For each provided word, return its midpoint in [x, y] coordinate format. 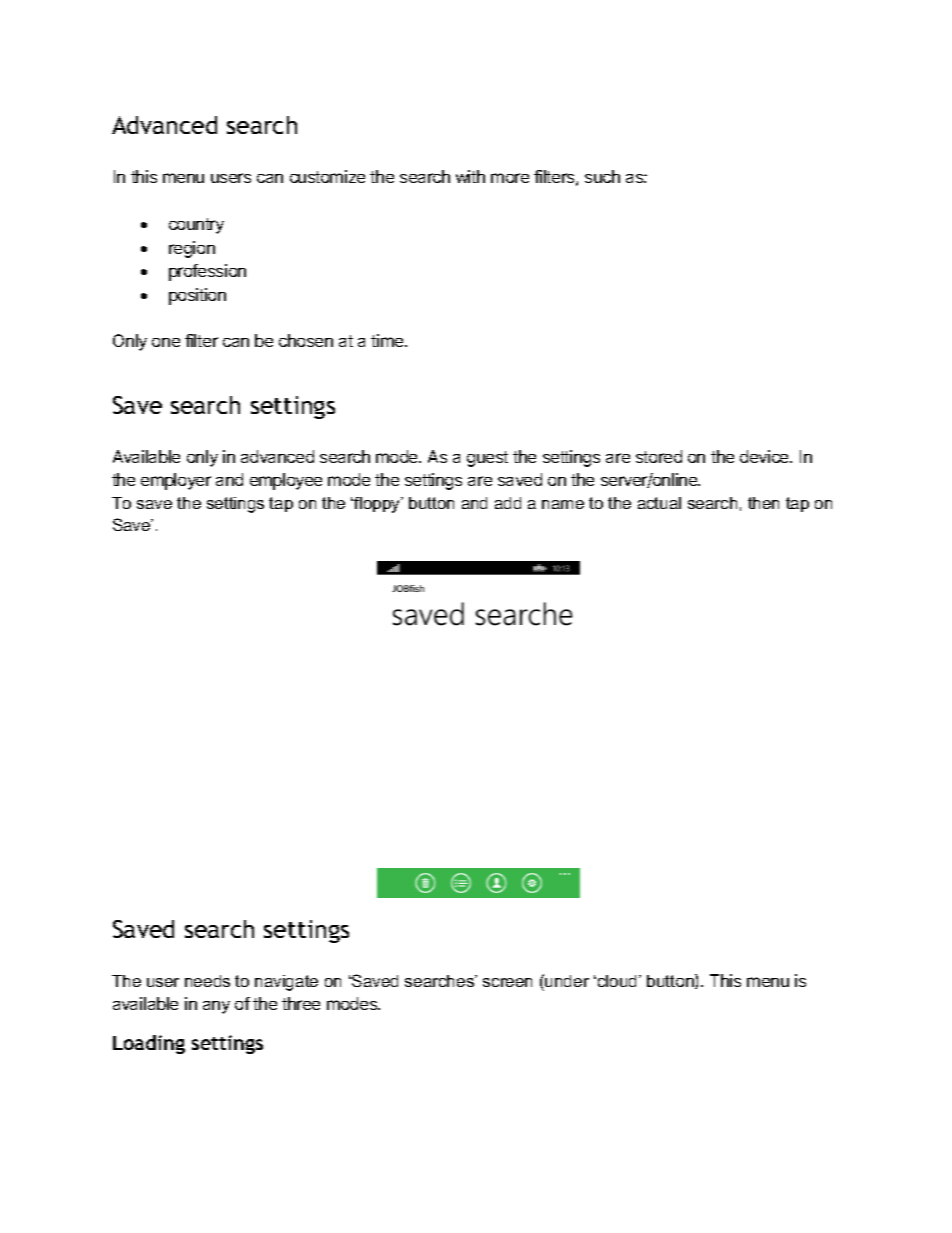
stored [659, 456]
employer [176, 481]
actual [659, 503]
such [602, 176]
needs [207, 981]
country [196, 226]
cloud [615, 981]
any [216, 1007]
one [166, 342]
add [508, 503]
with [470, 176]
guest [487, 459]
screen [507, 982]
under [567, 981]
